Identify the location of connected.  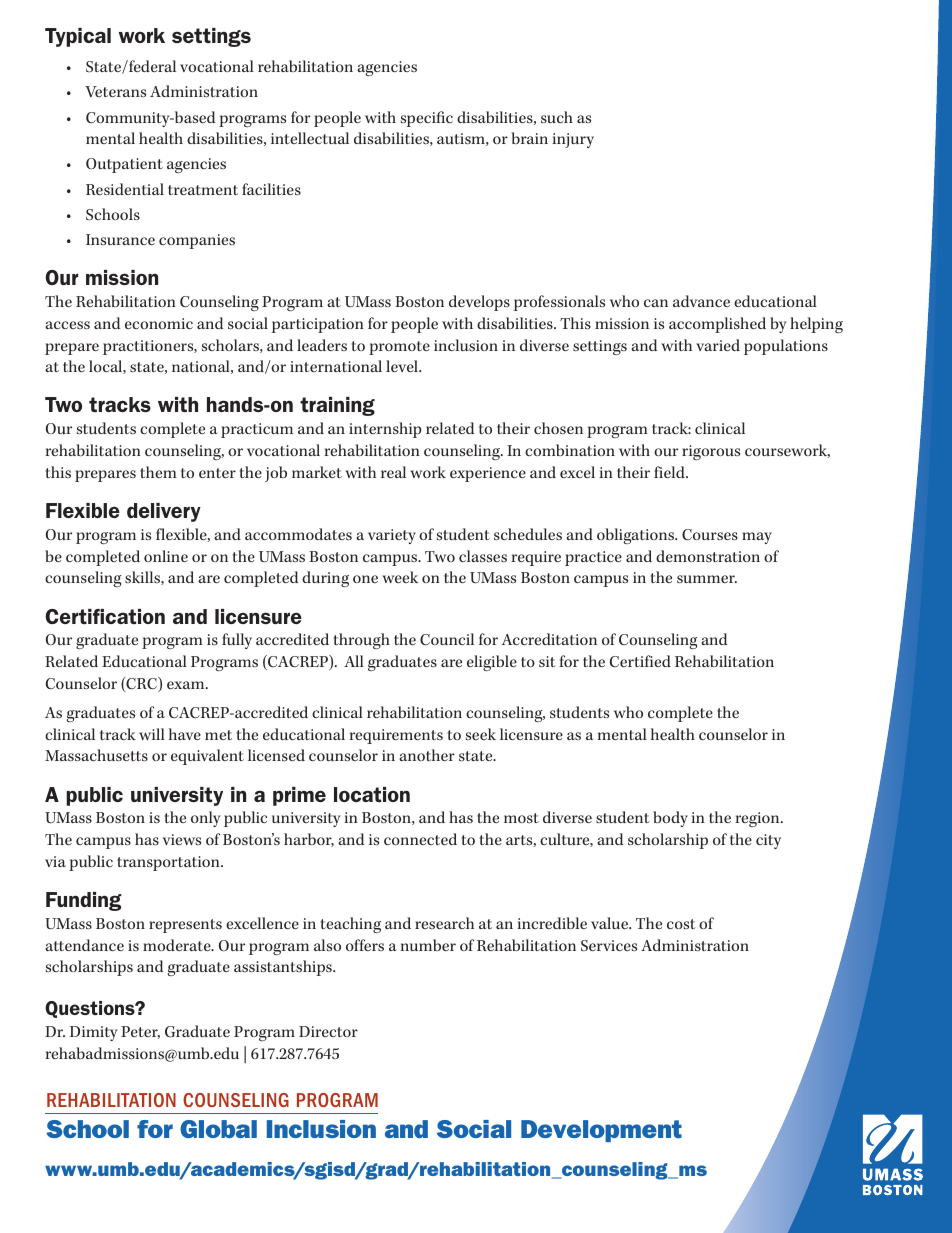
(420, 839).
